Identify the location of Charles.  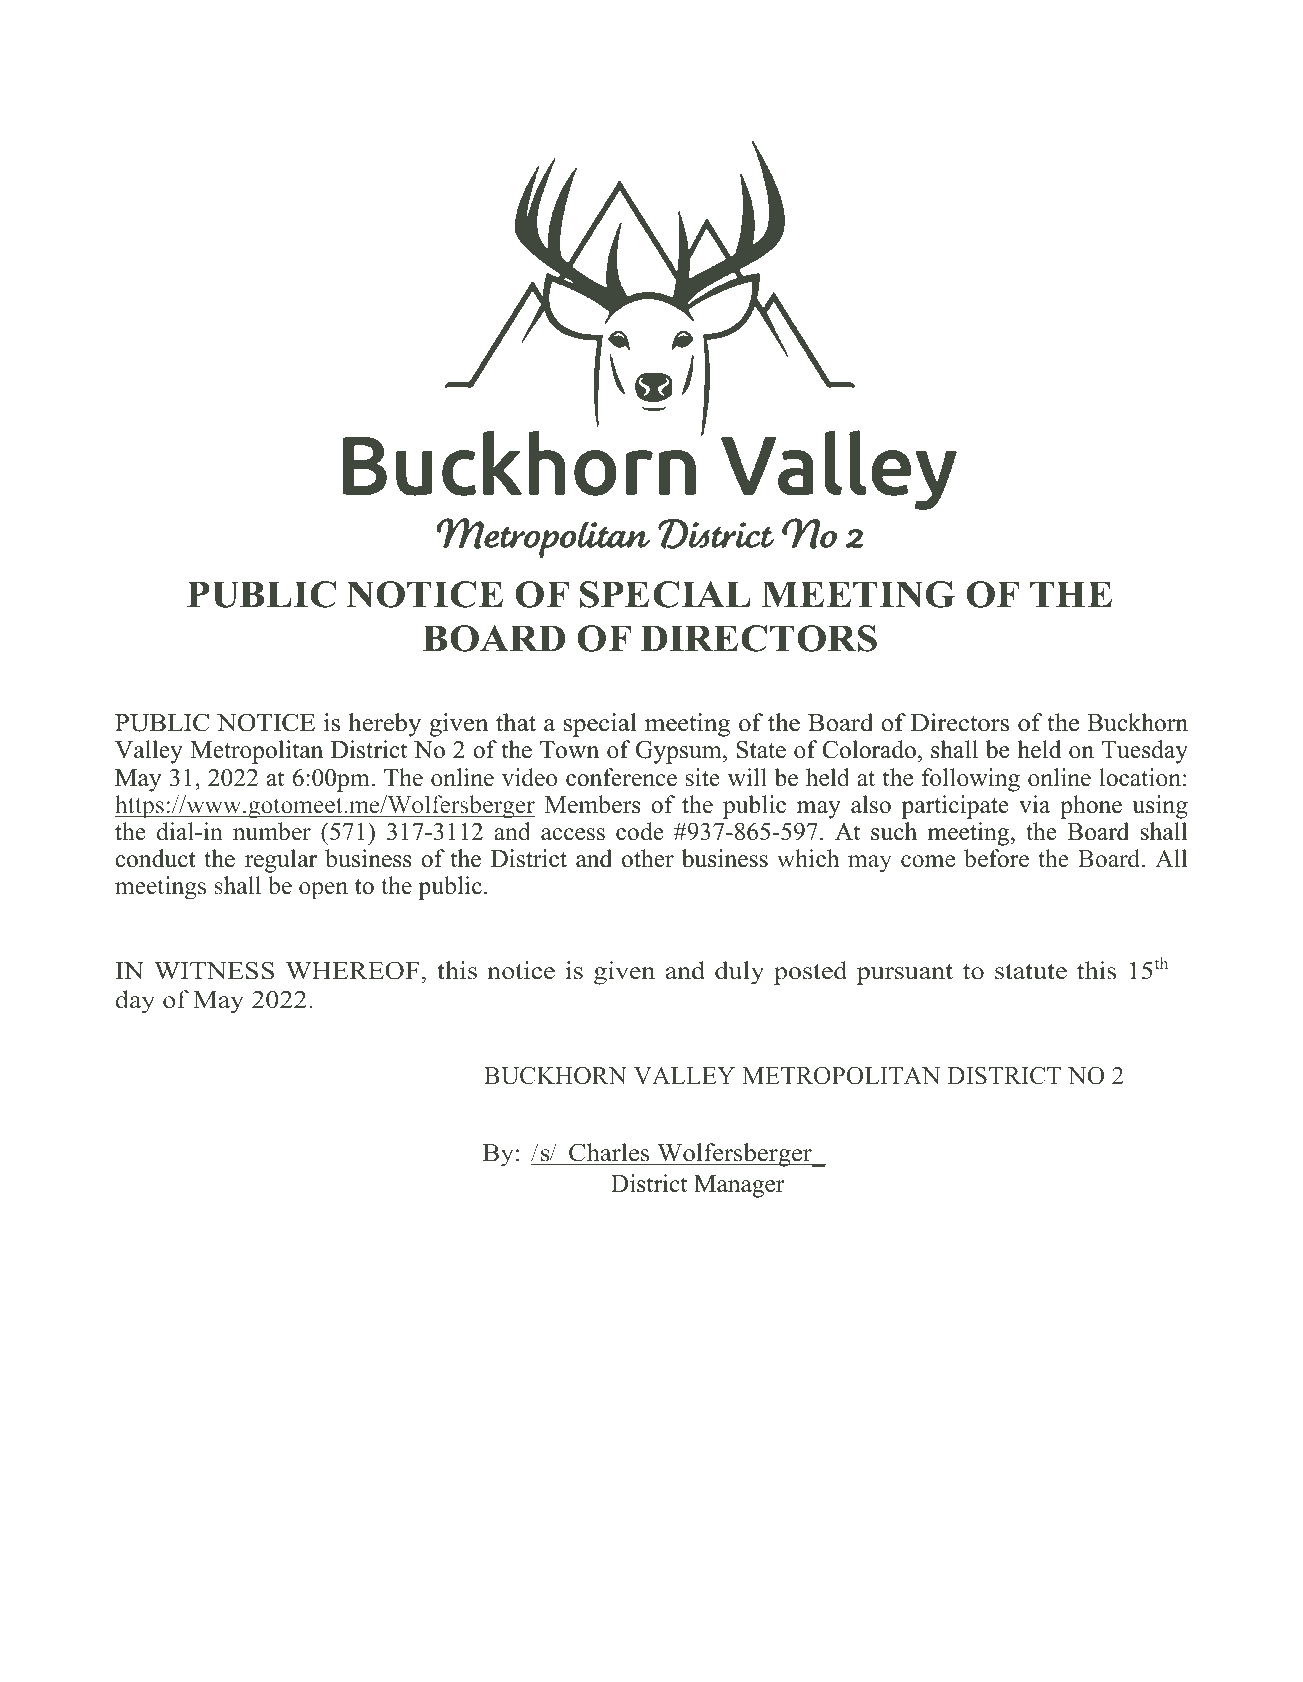
(609, 1152).
